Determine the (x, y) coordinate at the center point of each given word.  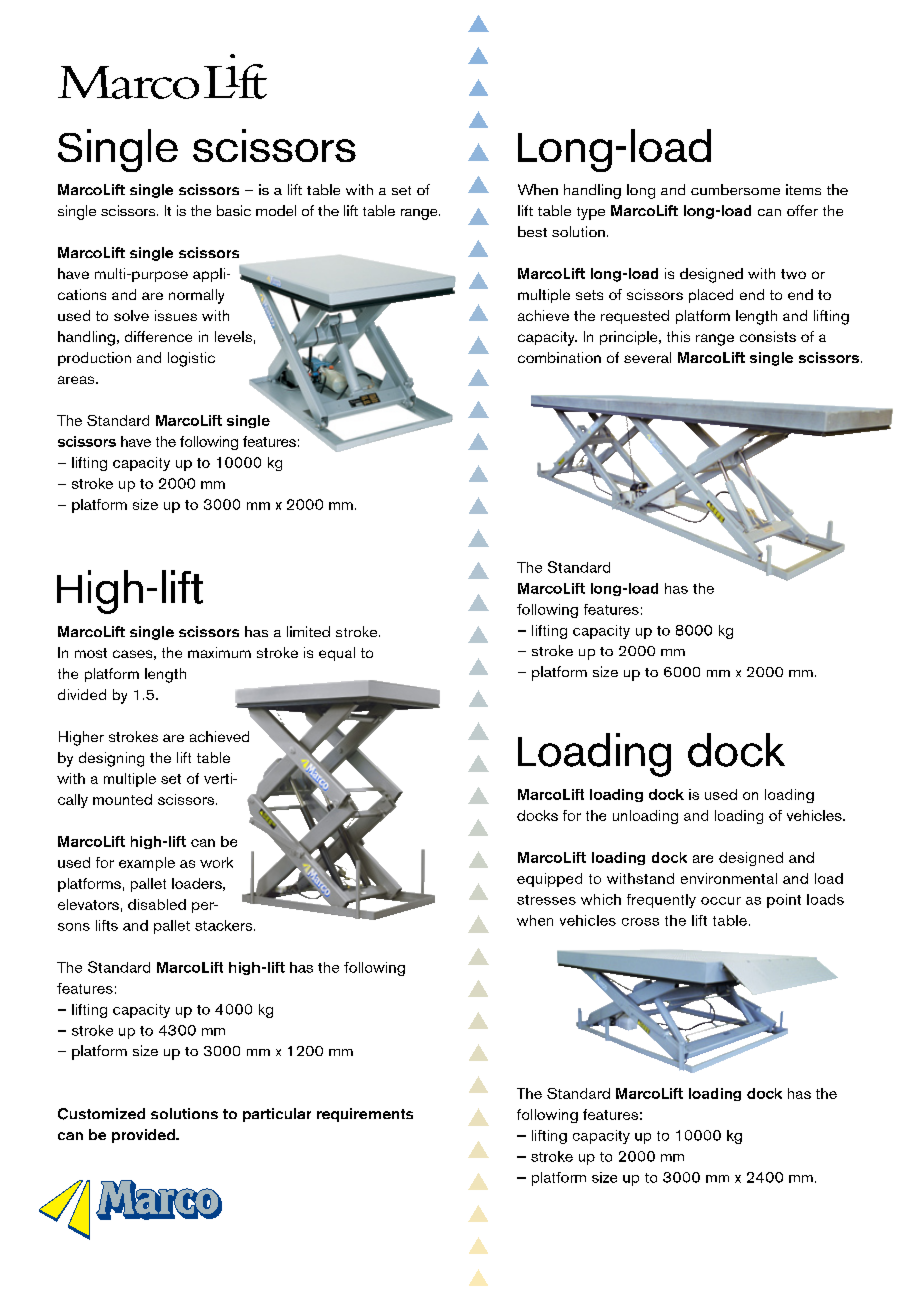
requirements (365, 1115)
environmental (729, 878)
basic (234, 210)
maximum (219, 652)
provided (144, 1136)
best (532, 231)
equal (337, 654)
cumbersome (735, 189)
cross (640, 922)
